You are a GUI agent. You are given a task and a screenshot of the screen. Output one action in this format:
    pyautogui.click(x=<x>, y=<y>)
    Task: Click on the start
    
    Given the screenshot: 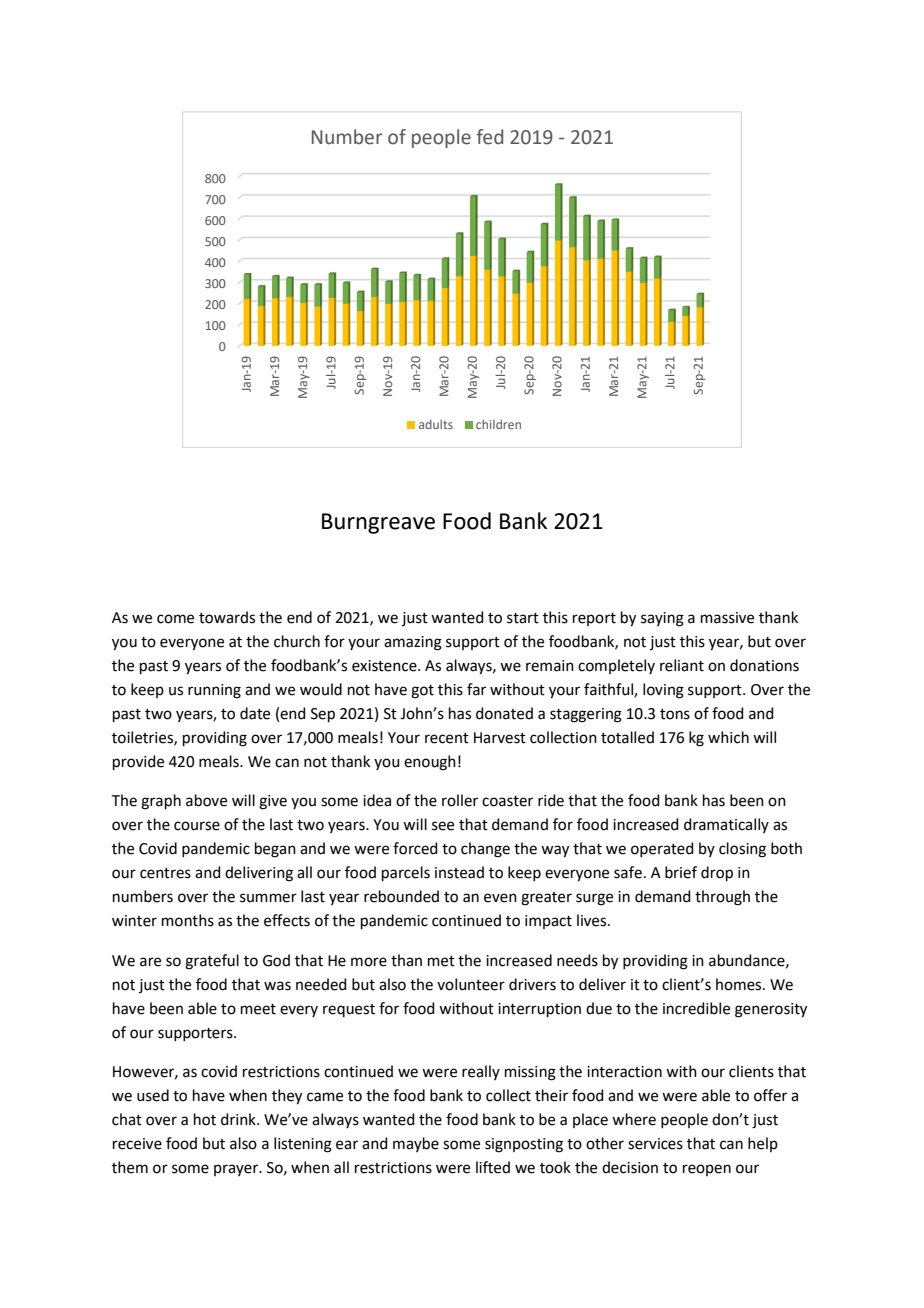 What is the action you would take?
    pyautogui.click(x=523, y=618)
